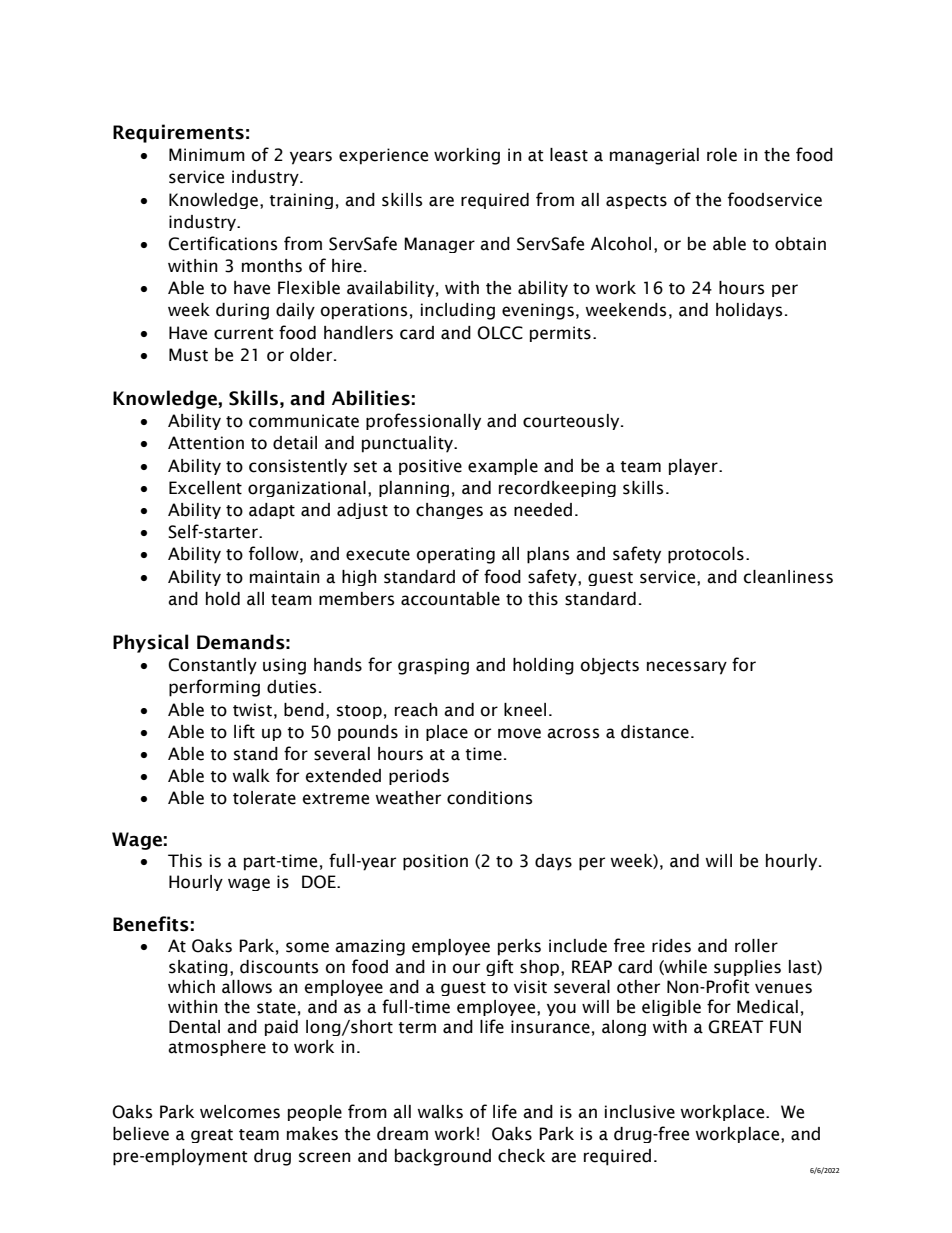 This page has width=952, height=1233. What do you see at coordinates (722, 155) in the page?
I see `role` at bounding box center [722, 155].
